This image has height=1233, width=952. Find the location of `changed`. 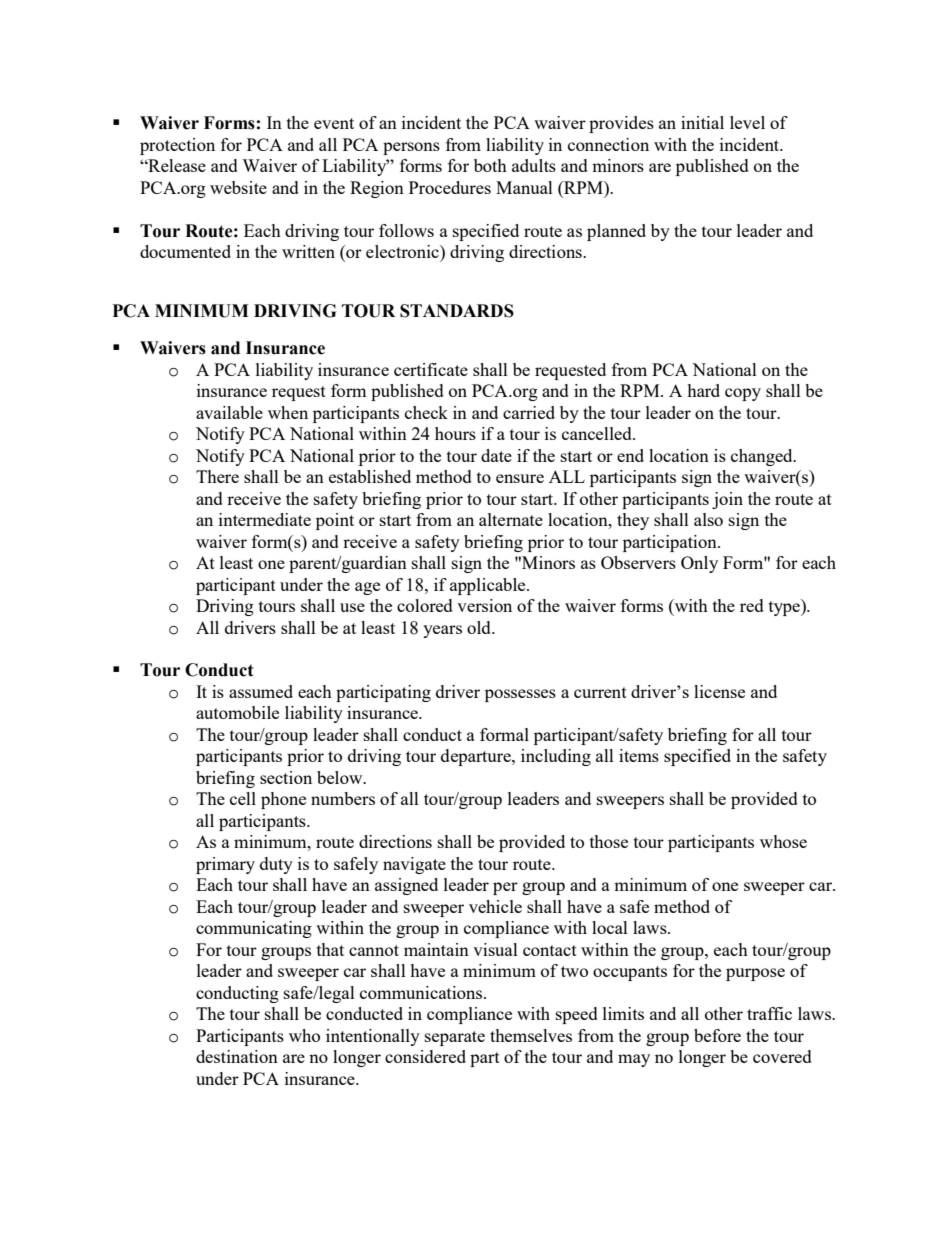

changed is located at coordinates (763, 457).
